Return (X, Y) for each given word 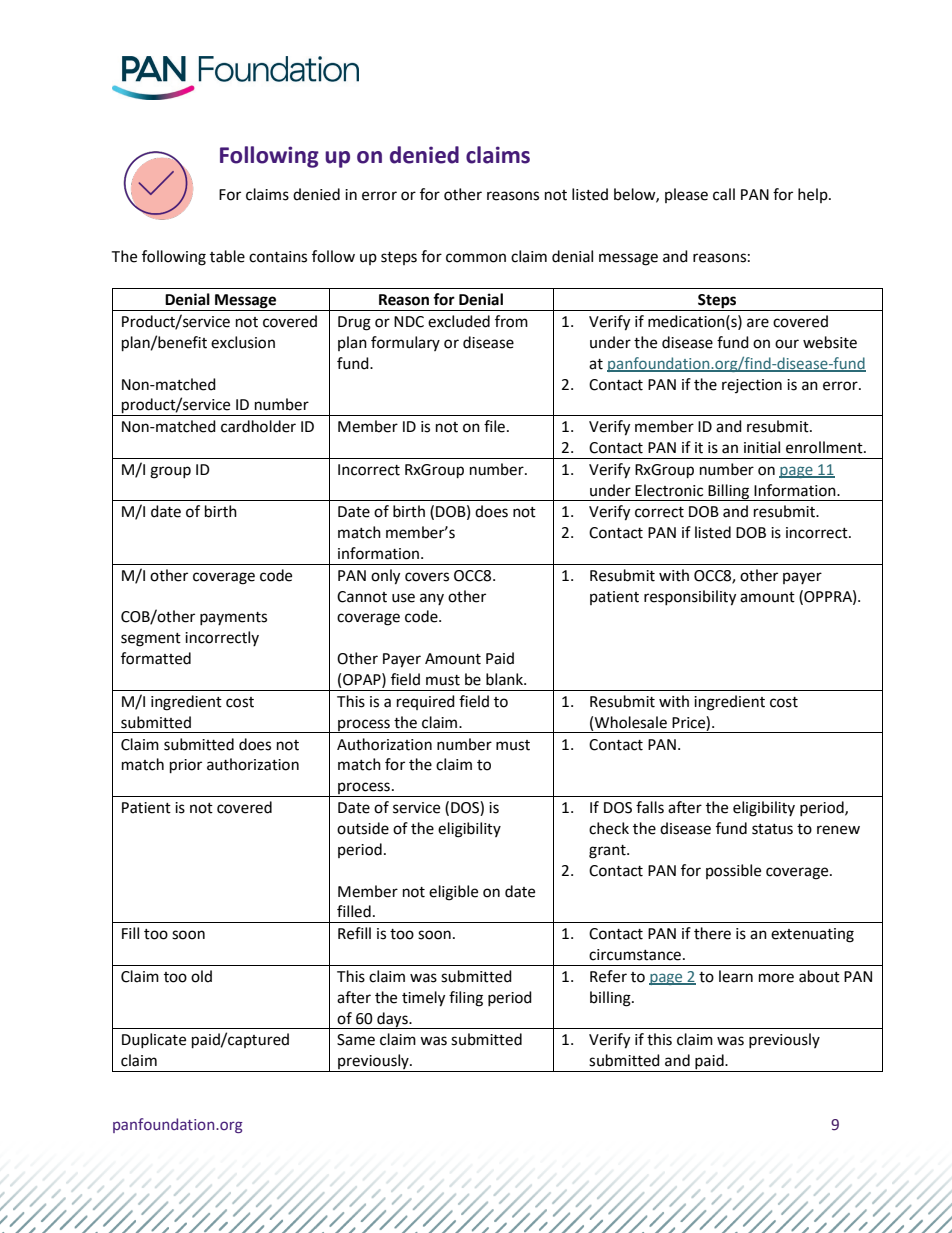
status (772, 829)
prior (186, 766)
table (227, 256)
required (426, 702)
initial (762, 447)
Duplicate (154, 1040)
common (476, 258)
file (494, 426)
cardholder (258, 426)
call (724, 194)
